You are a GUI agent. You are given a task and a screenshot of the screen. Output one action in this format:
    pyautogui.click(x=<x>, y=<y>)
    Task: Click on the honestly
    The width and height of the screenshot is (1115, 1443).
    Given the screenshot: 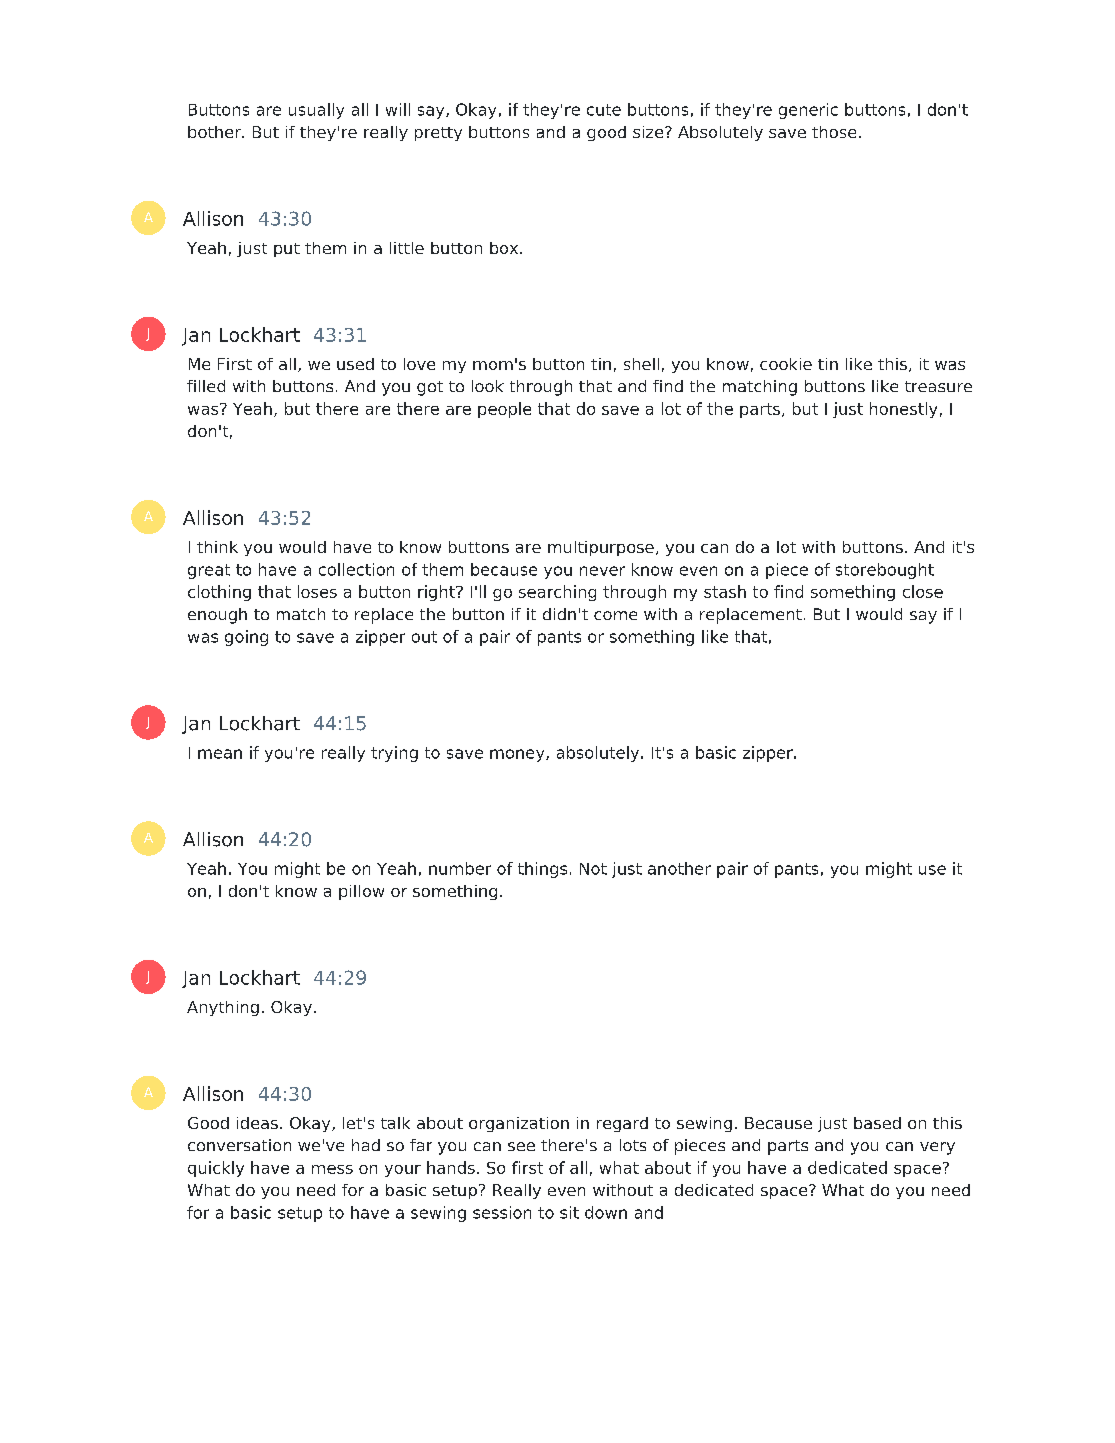 What is the action you would take?
    pyautogui.click(x=903, y=410)
